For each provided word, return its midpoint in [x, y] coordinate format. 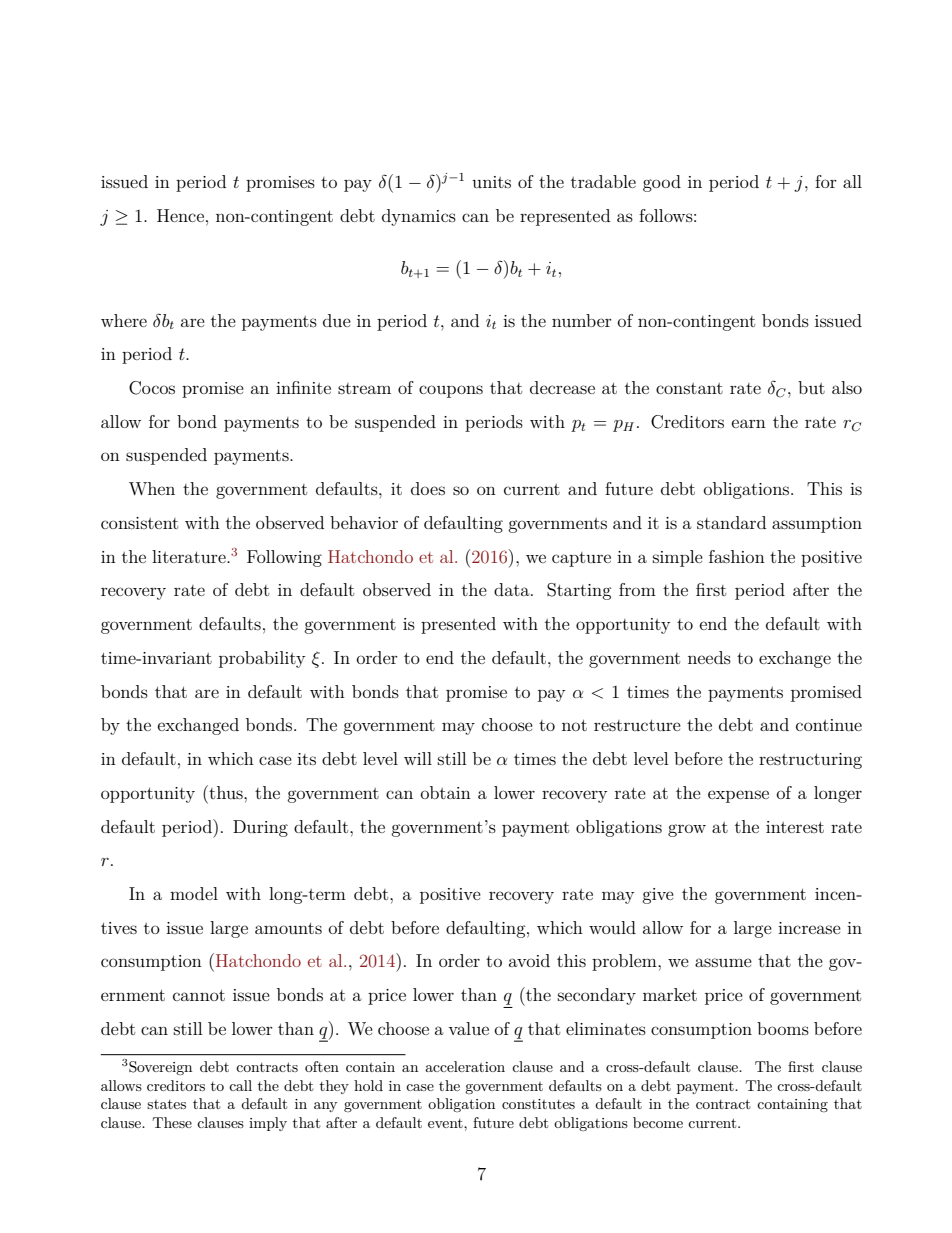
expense [738, 796]
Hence [180, 215]
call [240, 1085]
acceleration [465, 1066]
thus [226, 792]
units [491, 182]
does [428, 488]
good [662, 183]
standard [731, 522]
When [152, 488]
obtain [446, 792]
